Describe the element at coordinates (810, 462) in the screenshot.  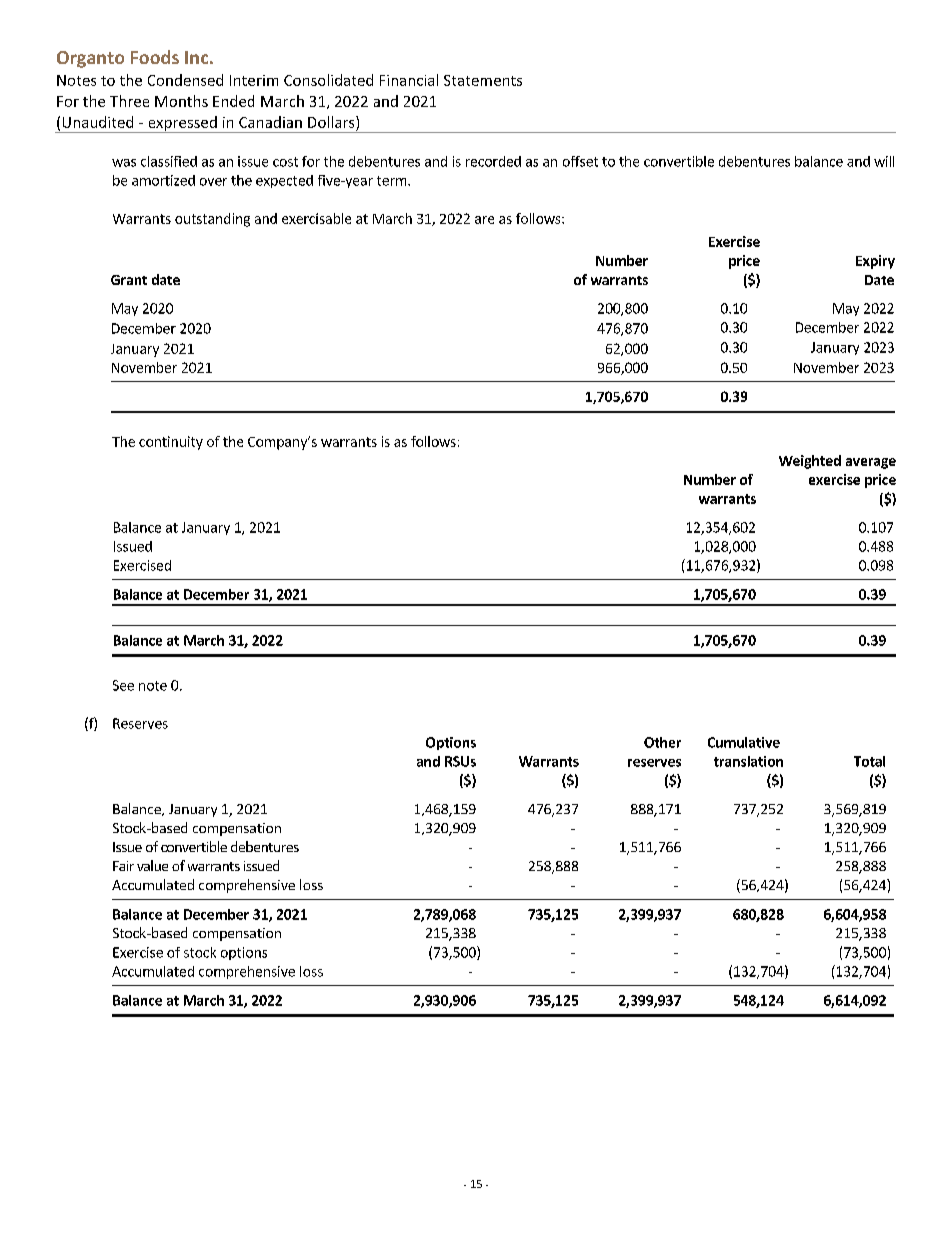
I see `Weighted` at that location.
